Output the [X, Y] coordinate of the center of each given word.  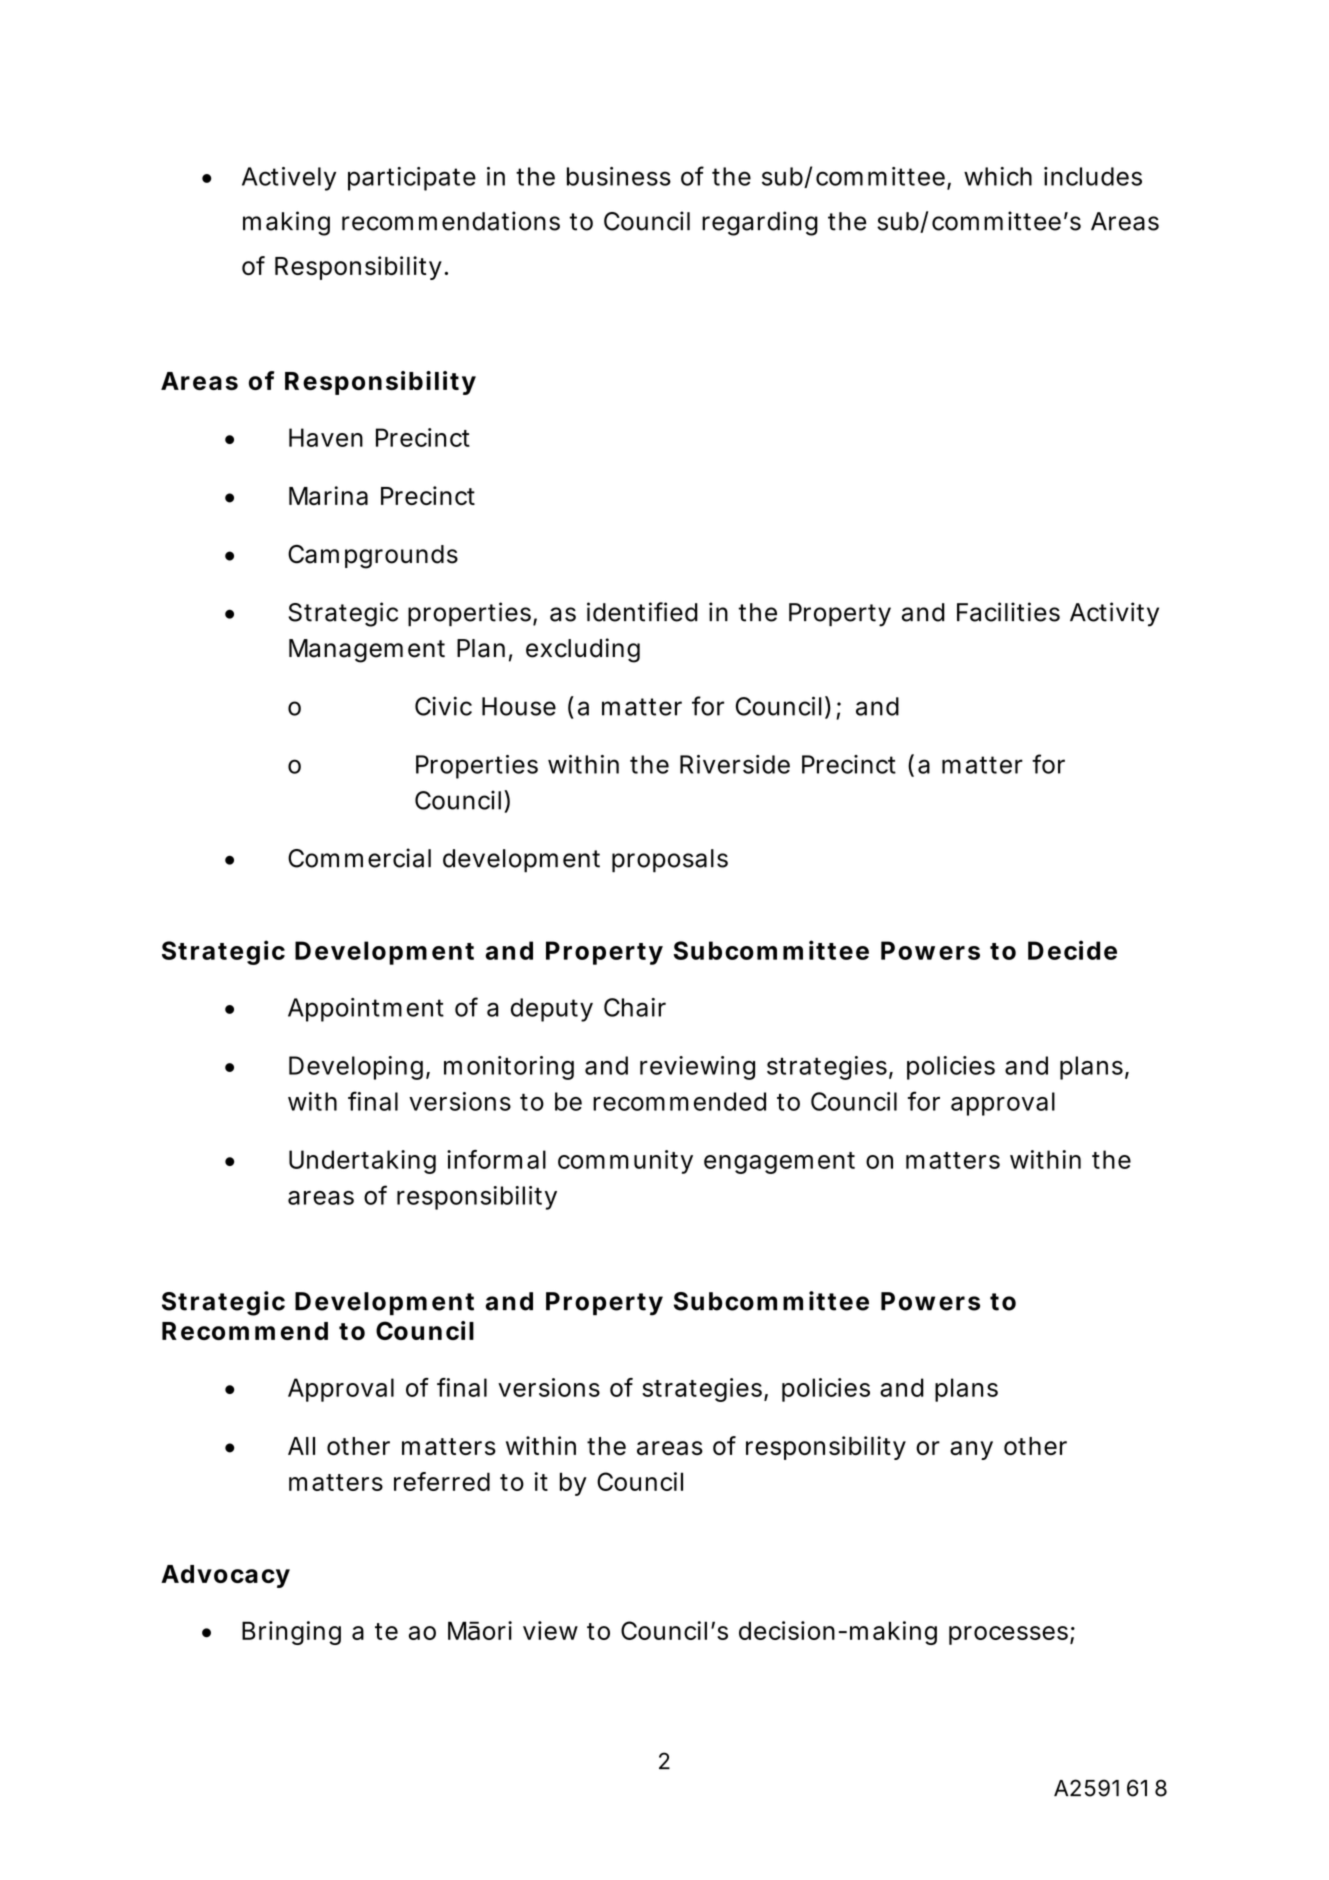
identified [642, 612]
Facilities [1008, 612]
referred [442, 1481]
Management [367, 651]
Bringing [291, 1633]
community [625, 1162]
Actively [289, 179]
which [998, 176]
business [619, 176]
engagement [779, 1163]
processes [1010, 1635]
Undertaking [362, 1162]
